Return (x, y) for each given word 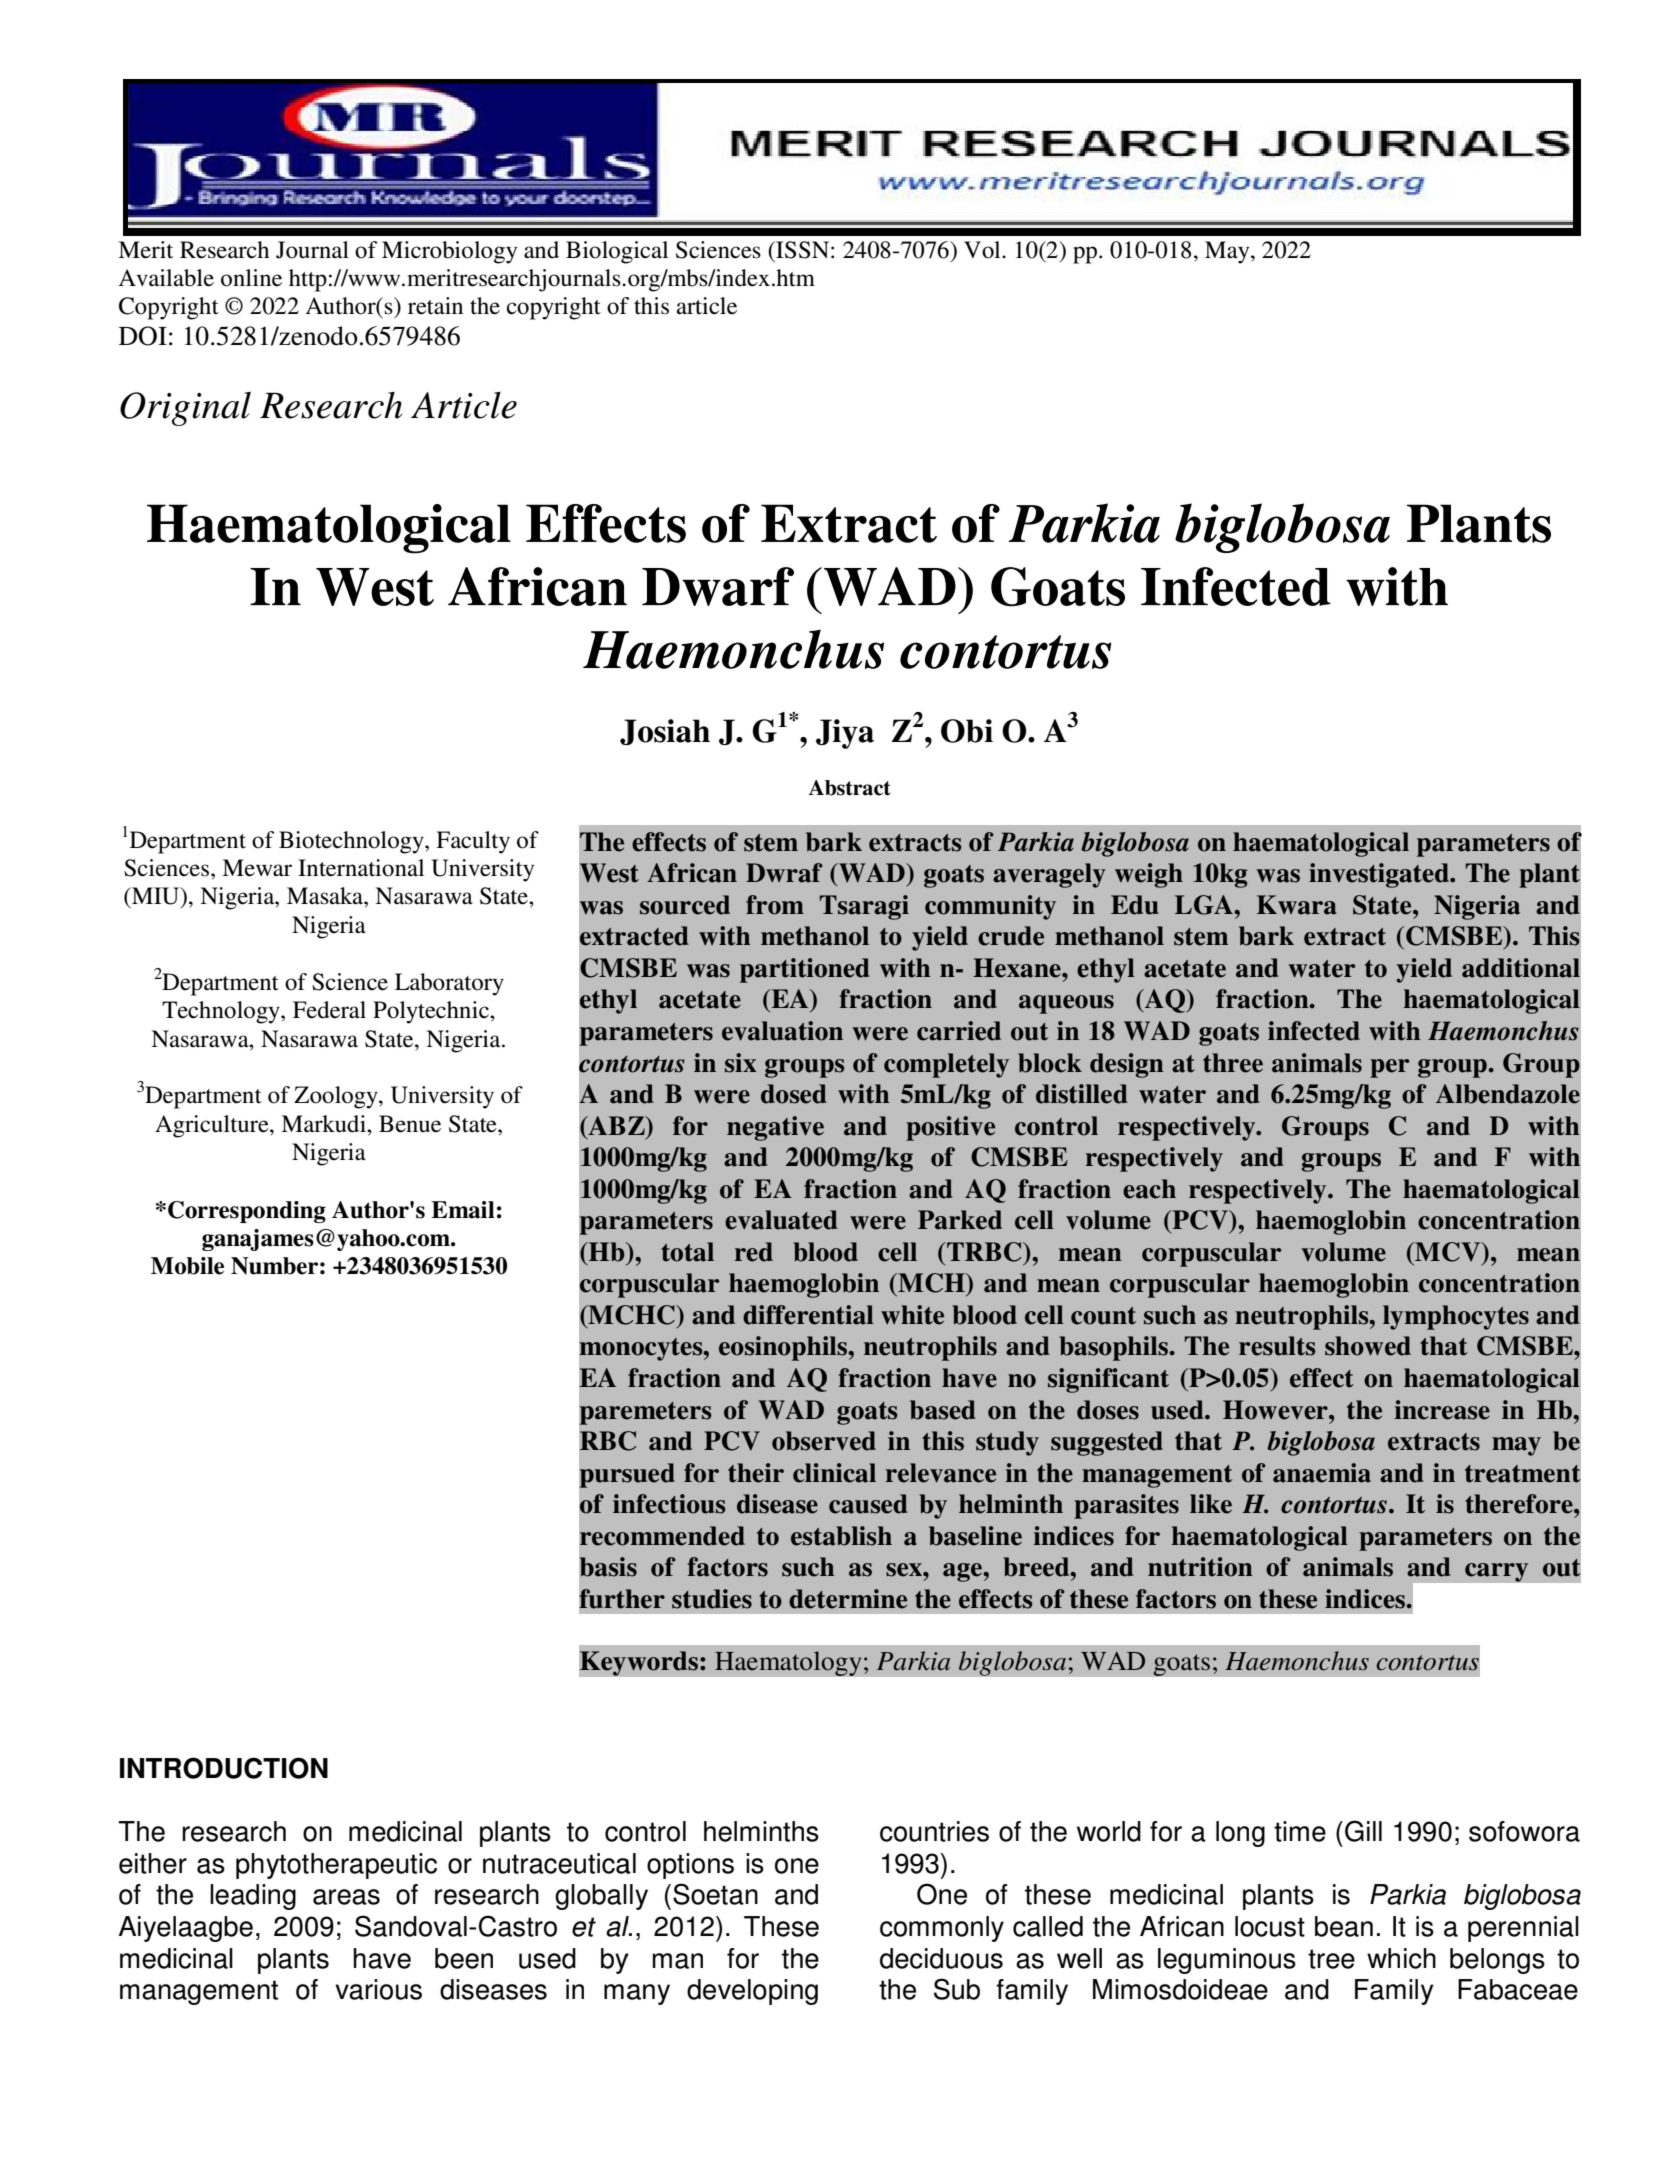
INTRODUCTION (224, 1768)
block (1050, 1063)
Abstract (850, 788)
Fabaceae (1518, 1989)
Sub (957, 1989)
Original (185, 409)
